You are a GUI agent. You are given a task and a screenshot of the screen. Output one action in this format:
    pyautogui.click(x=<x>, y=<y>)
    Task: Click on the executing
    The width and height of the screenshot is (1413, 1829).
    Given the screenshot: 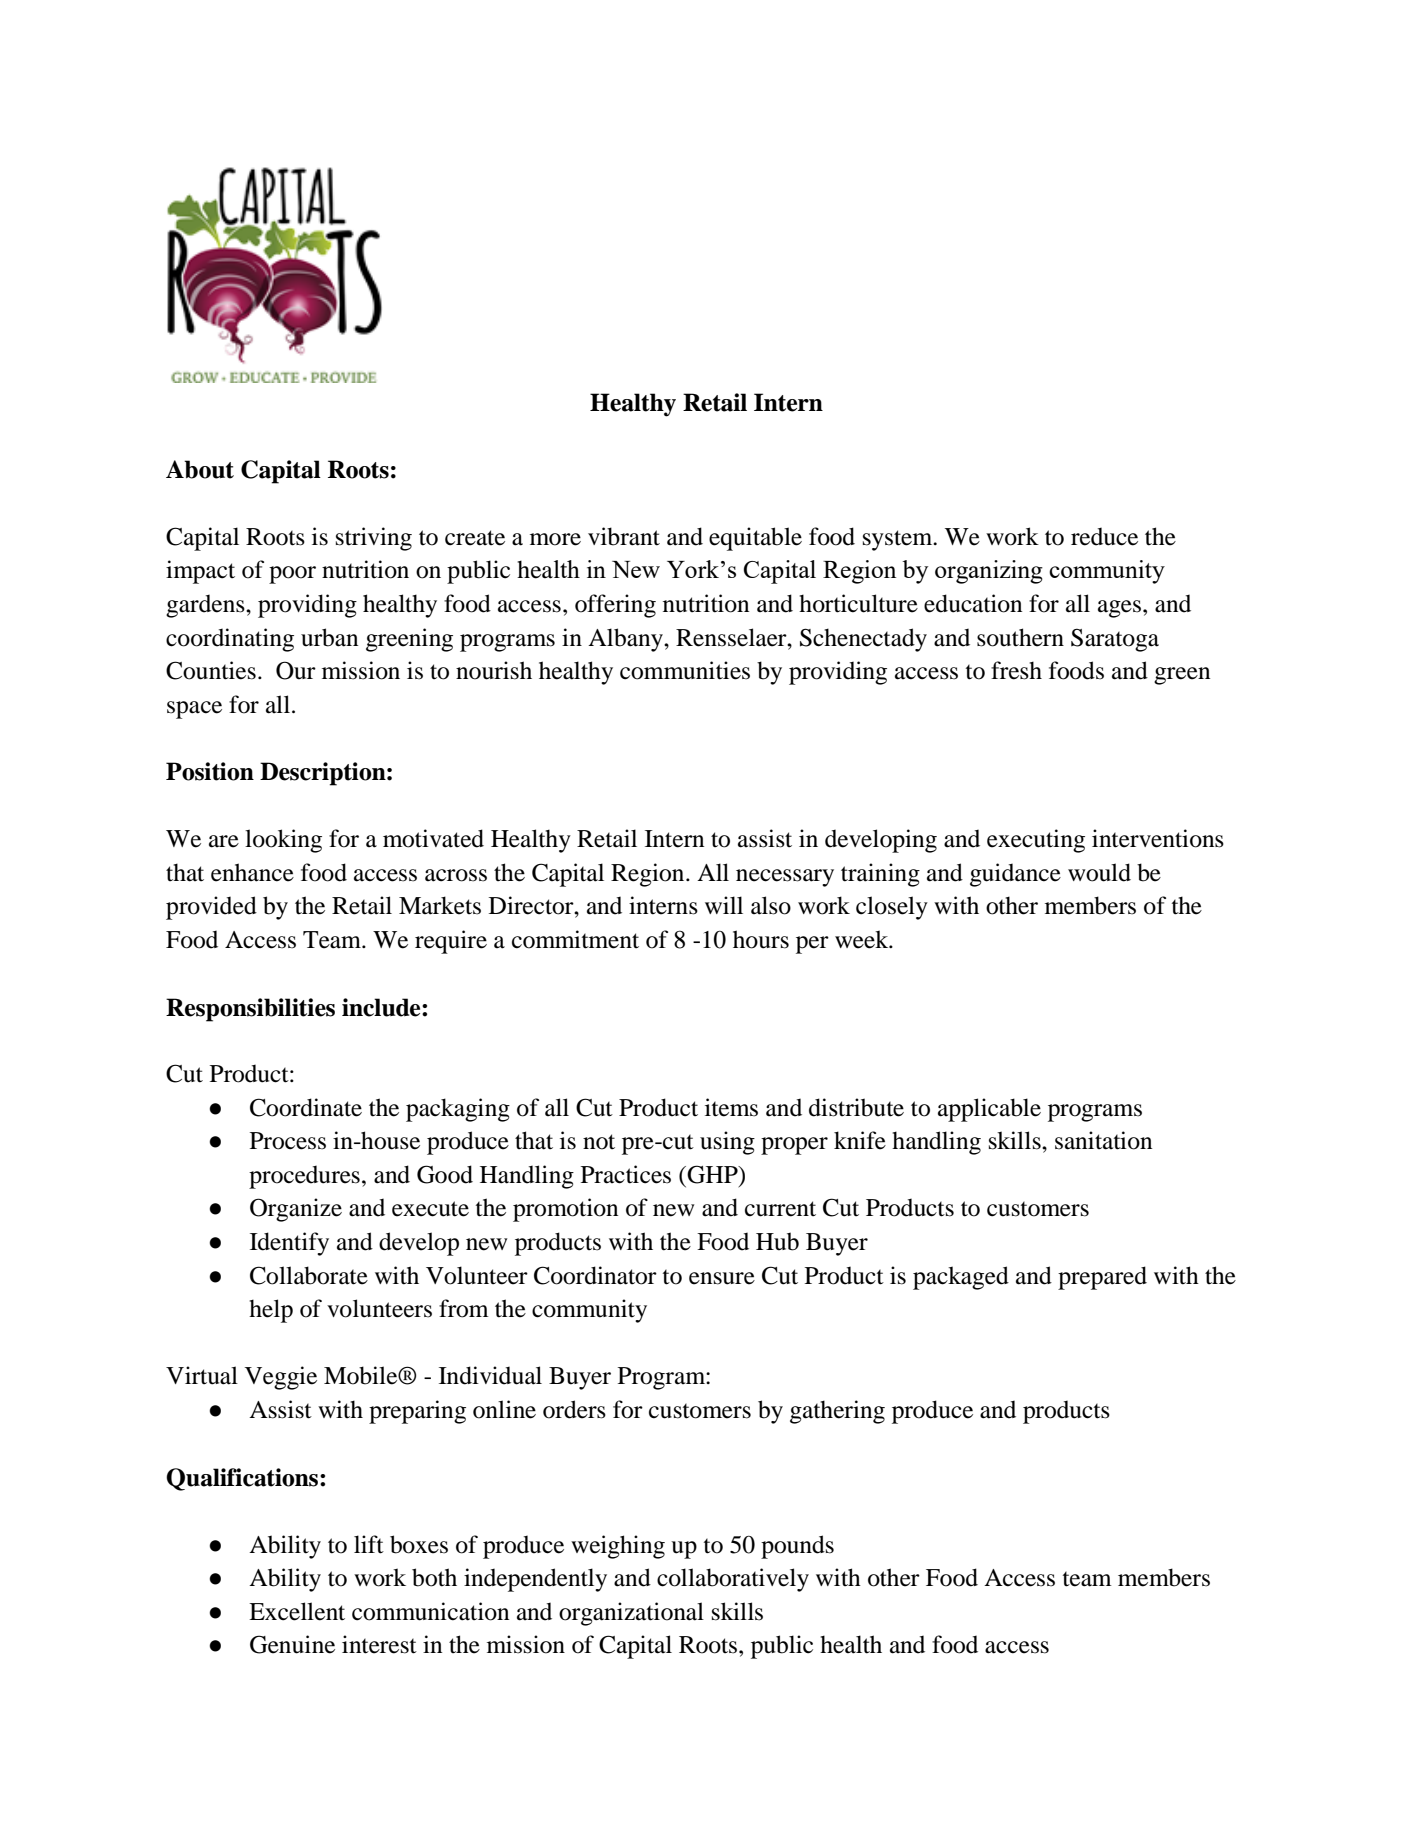 What is the action you would take?
    pyautogui.click(x=1036, y=841)
